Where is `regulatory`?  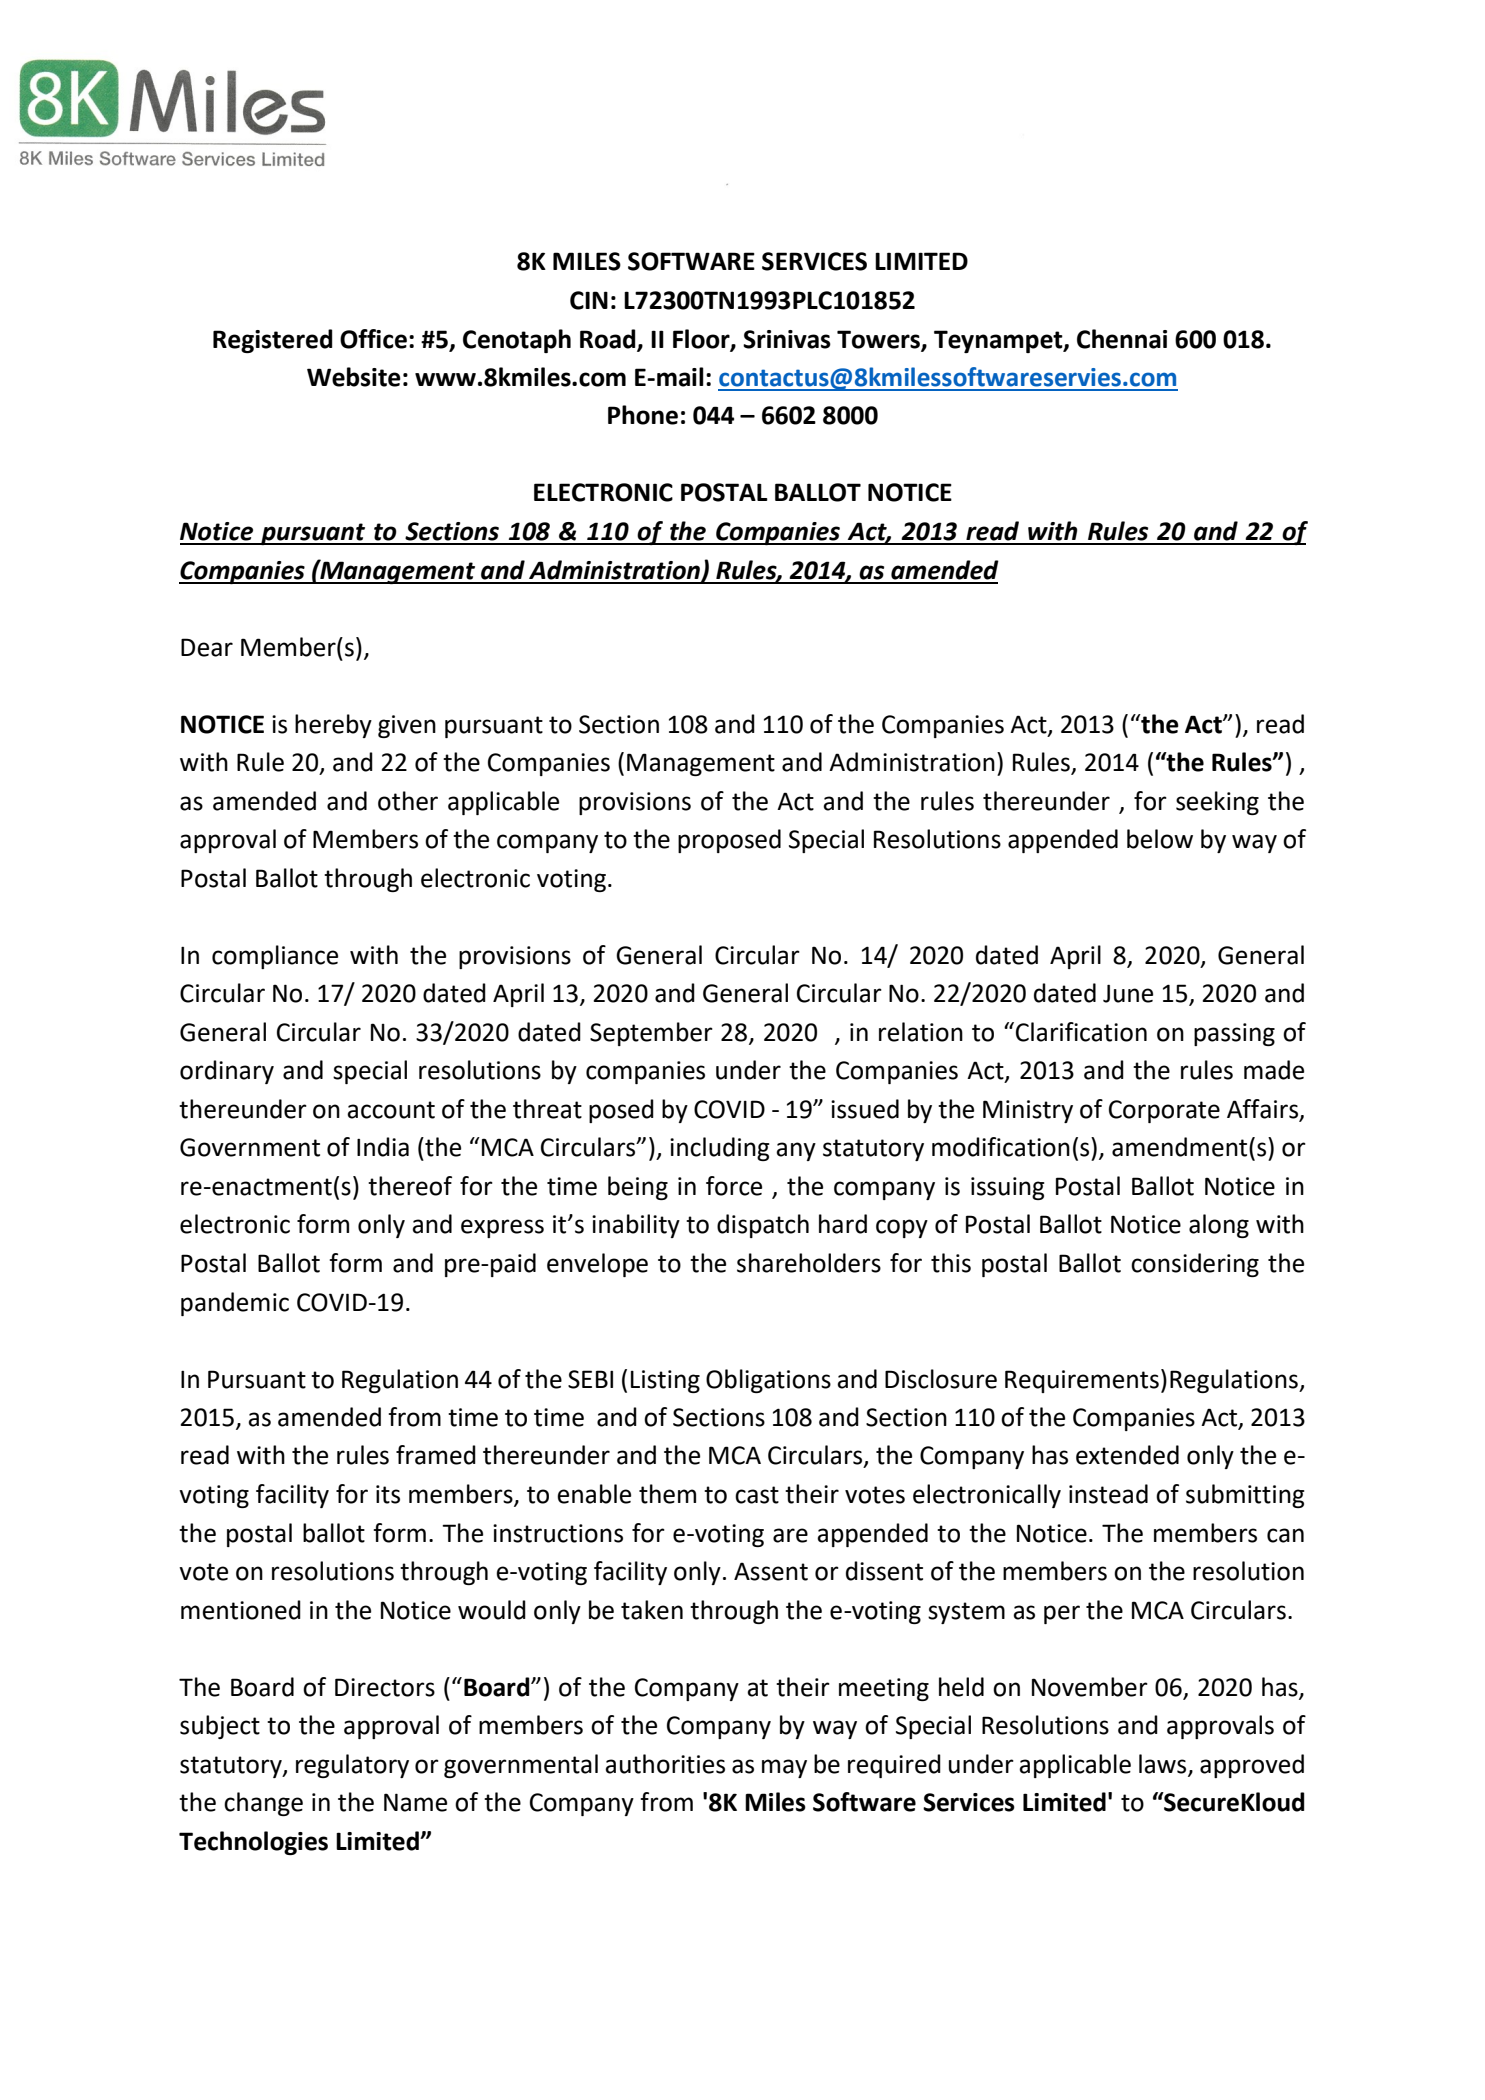 regulatory is located at coordinates (352, 1766).
